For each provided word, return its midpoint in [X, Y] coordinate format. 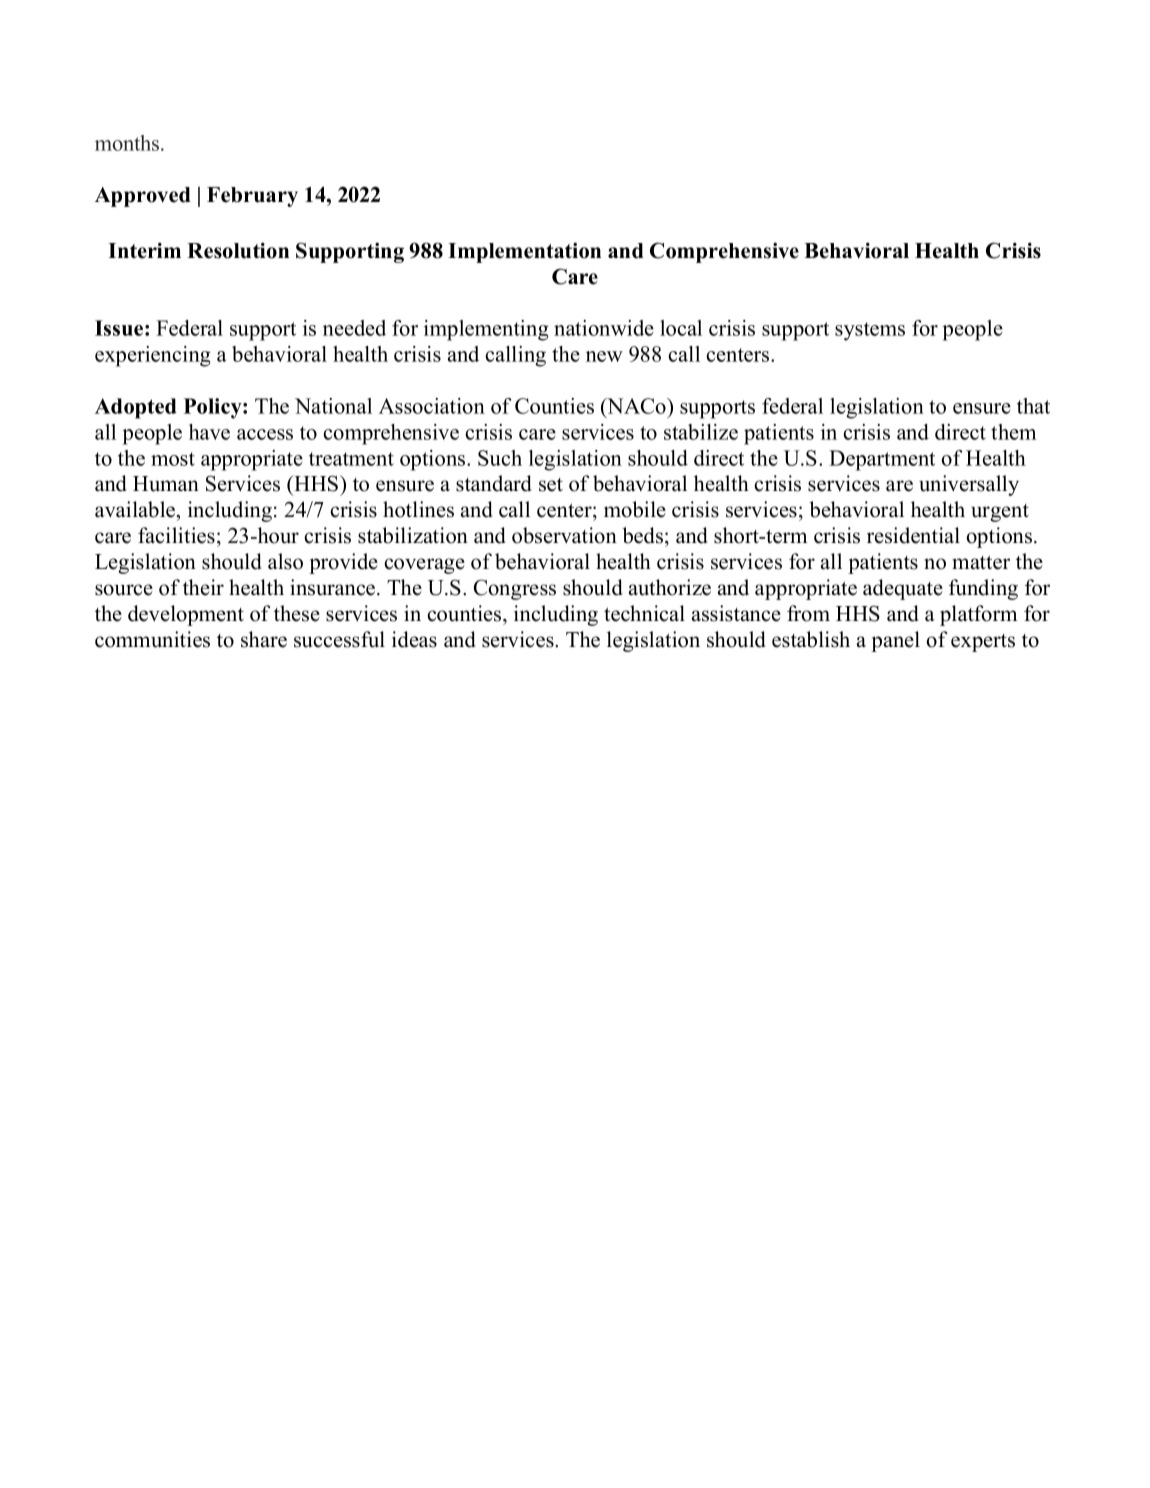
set [551, 485]
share [264, 639]
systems [870, 331]
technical [644, 613]
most [173, 459]
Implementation [524, 252]
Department [882, 460]
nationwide [604, 328]
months [128, 143]
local [681, 328]
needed [354, 328]
